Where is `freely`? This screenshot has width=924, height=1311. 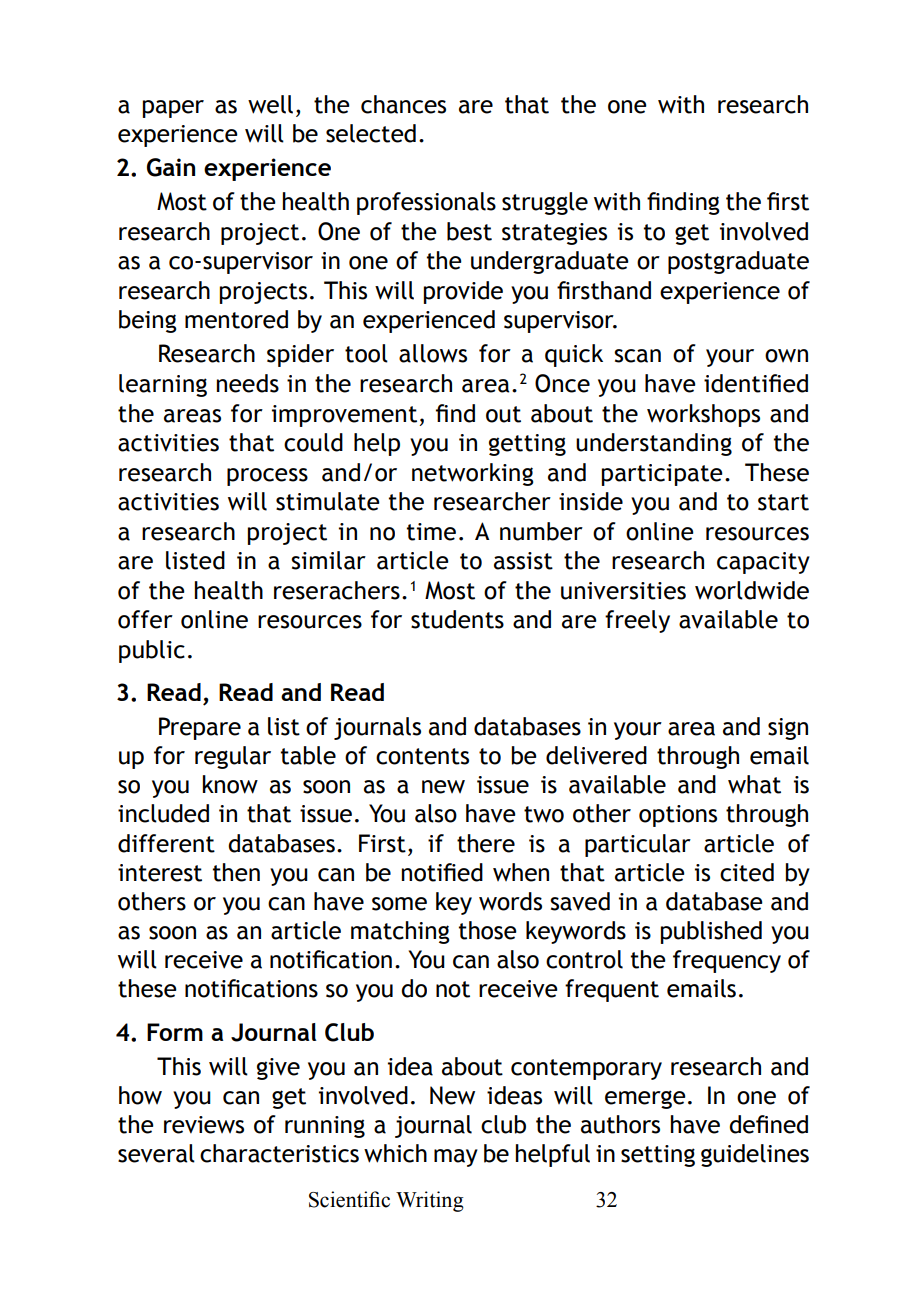 freely is located at coordinates (637, 621).
